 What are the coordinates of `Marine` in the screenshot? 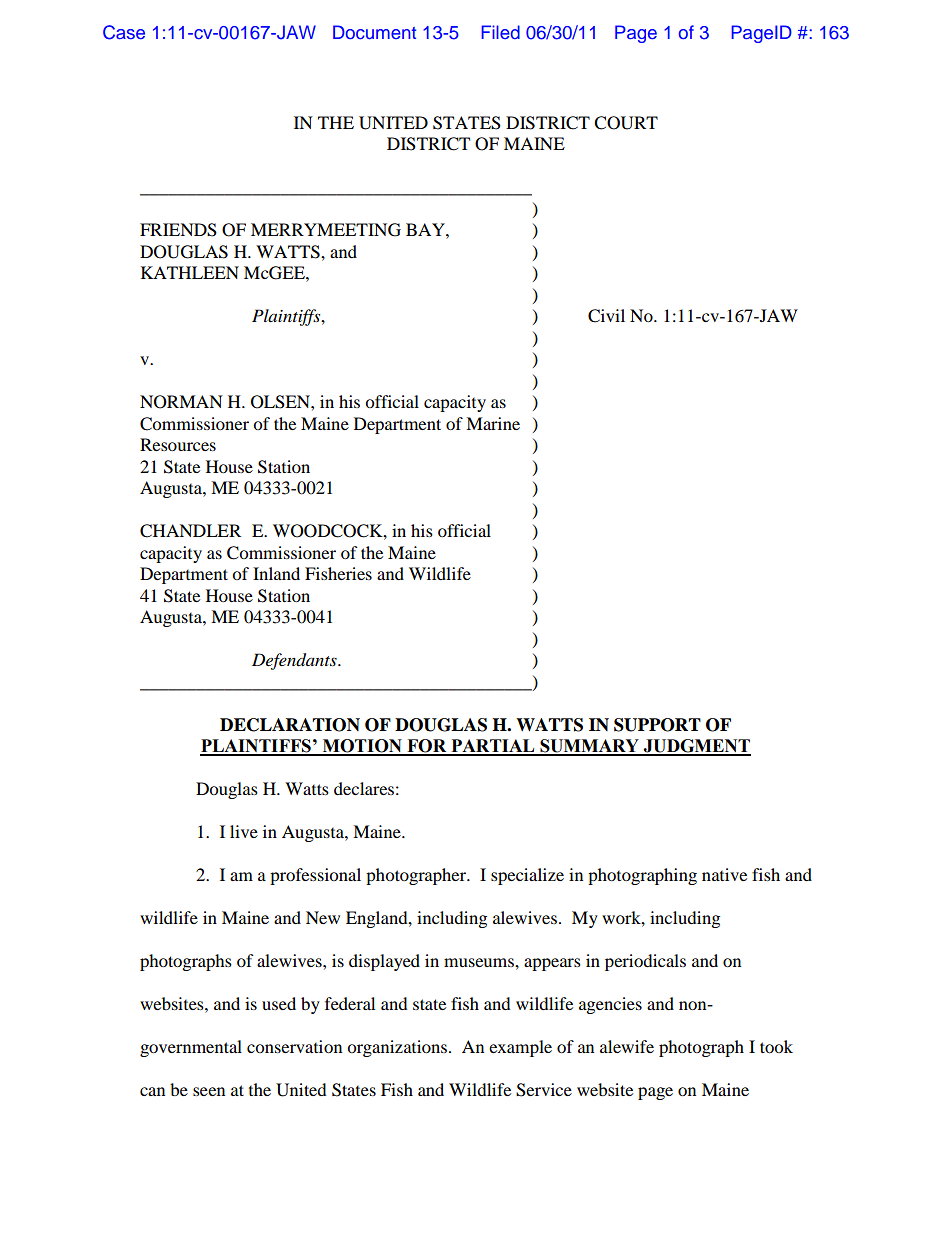 It's located at (493, 423).
